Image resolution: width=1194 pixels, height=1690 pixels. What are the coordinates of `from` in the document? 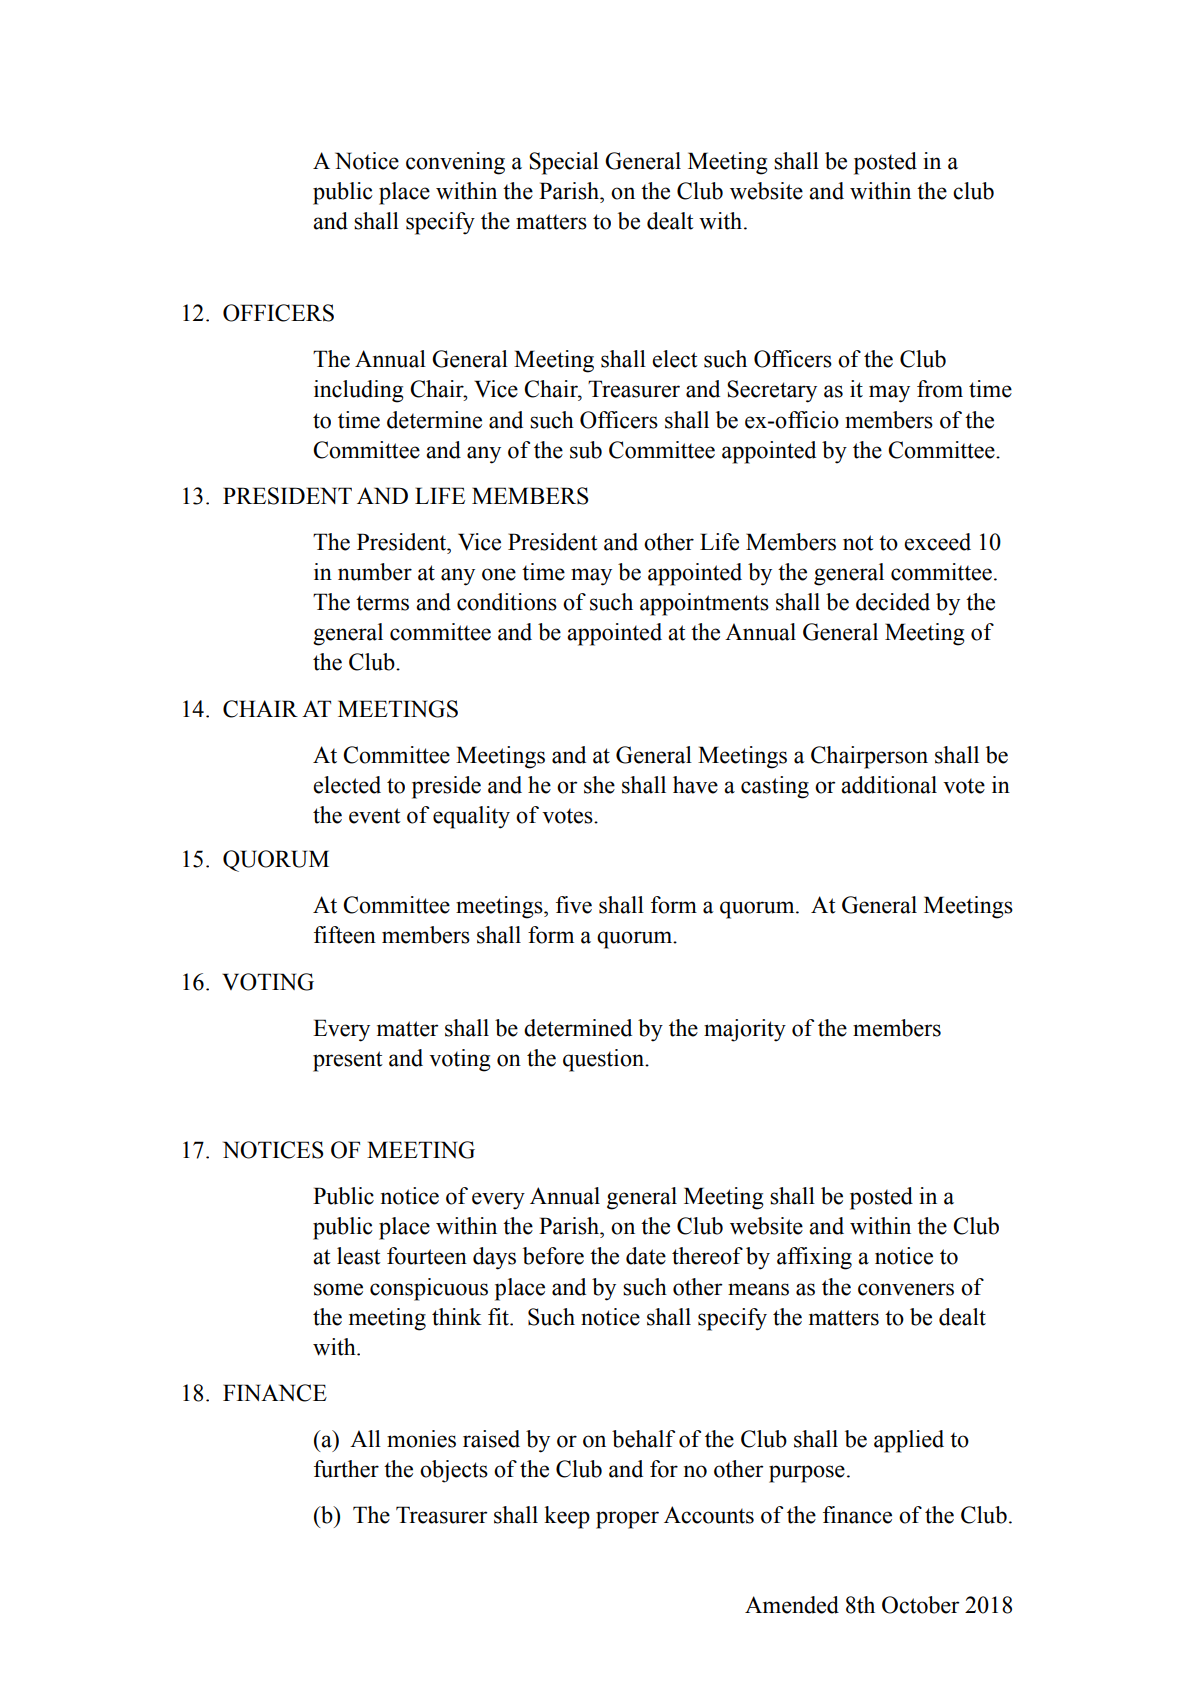 It's located at (940, 389).
